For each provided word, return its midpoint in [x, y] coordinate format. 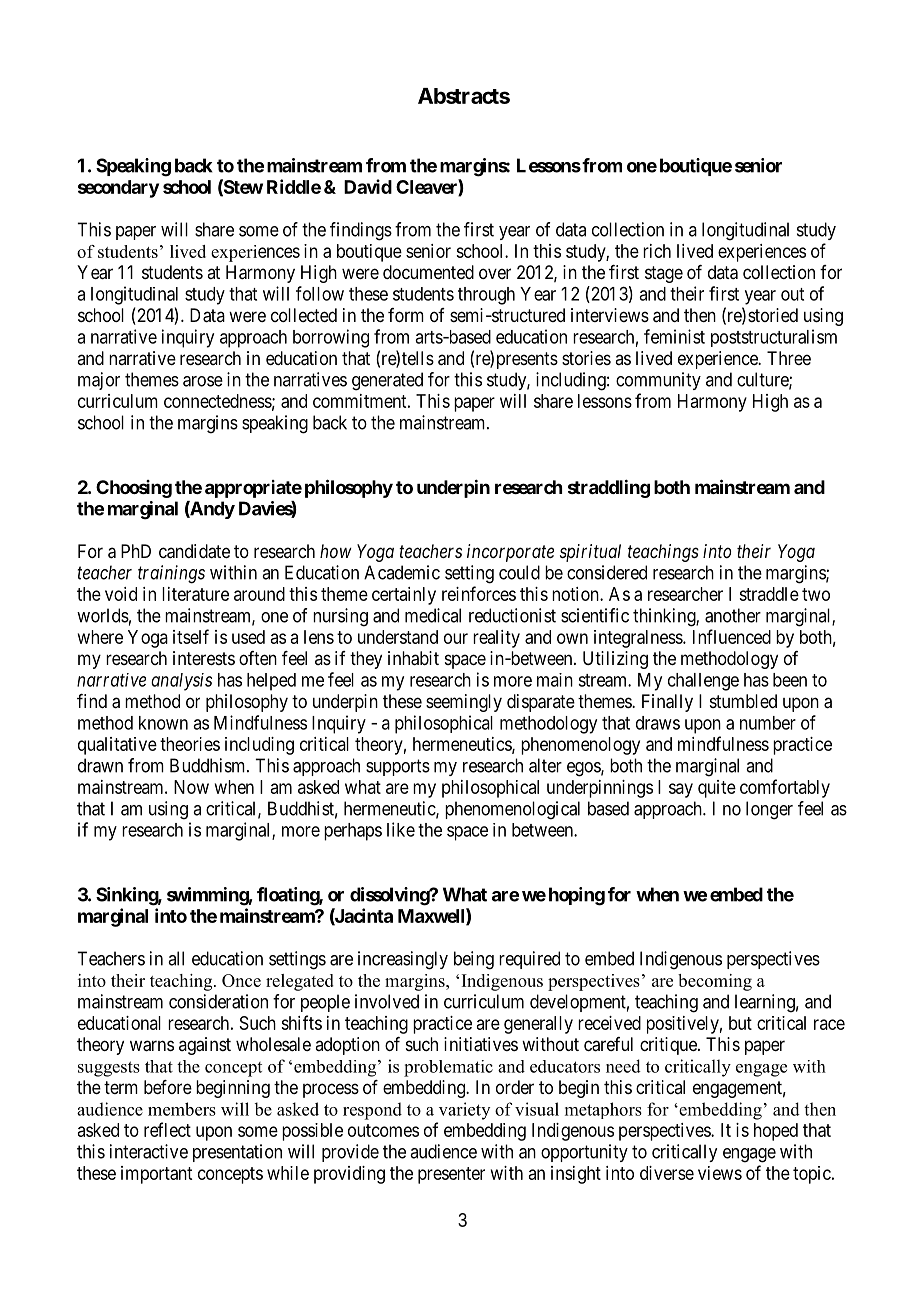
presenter [451, 1175]
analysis [181, 682]
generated [387, 381]
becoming [715, 982]
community [658, 381]
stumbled [743, 701]
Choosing [134, 489]
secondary [118, 189]
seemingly [464, 703]
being [474, 960]
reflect [167, 1129]
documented [428, 272]
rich [657, 251]
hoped [776, 1132]
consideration [218, 1001]
